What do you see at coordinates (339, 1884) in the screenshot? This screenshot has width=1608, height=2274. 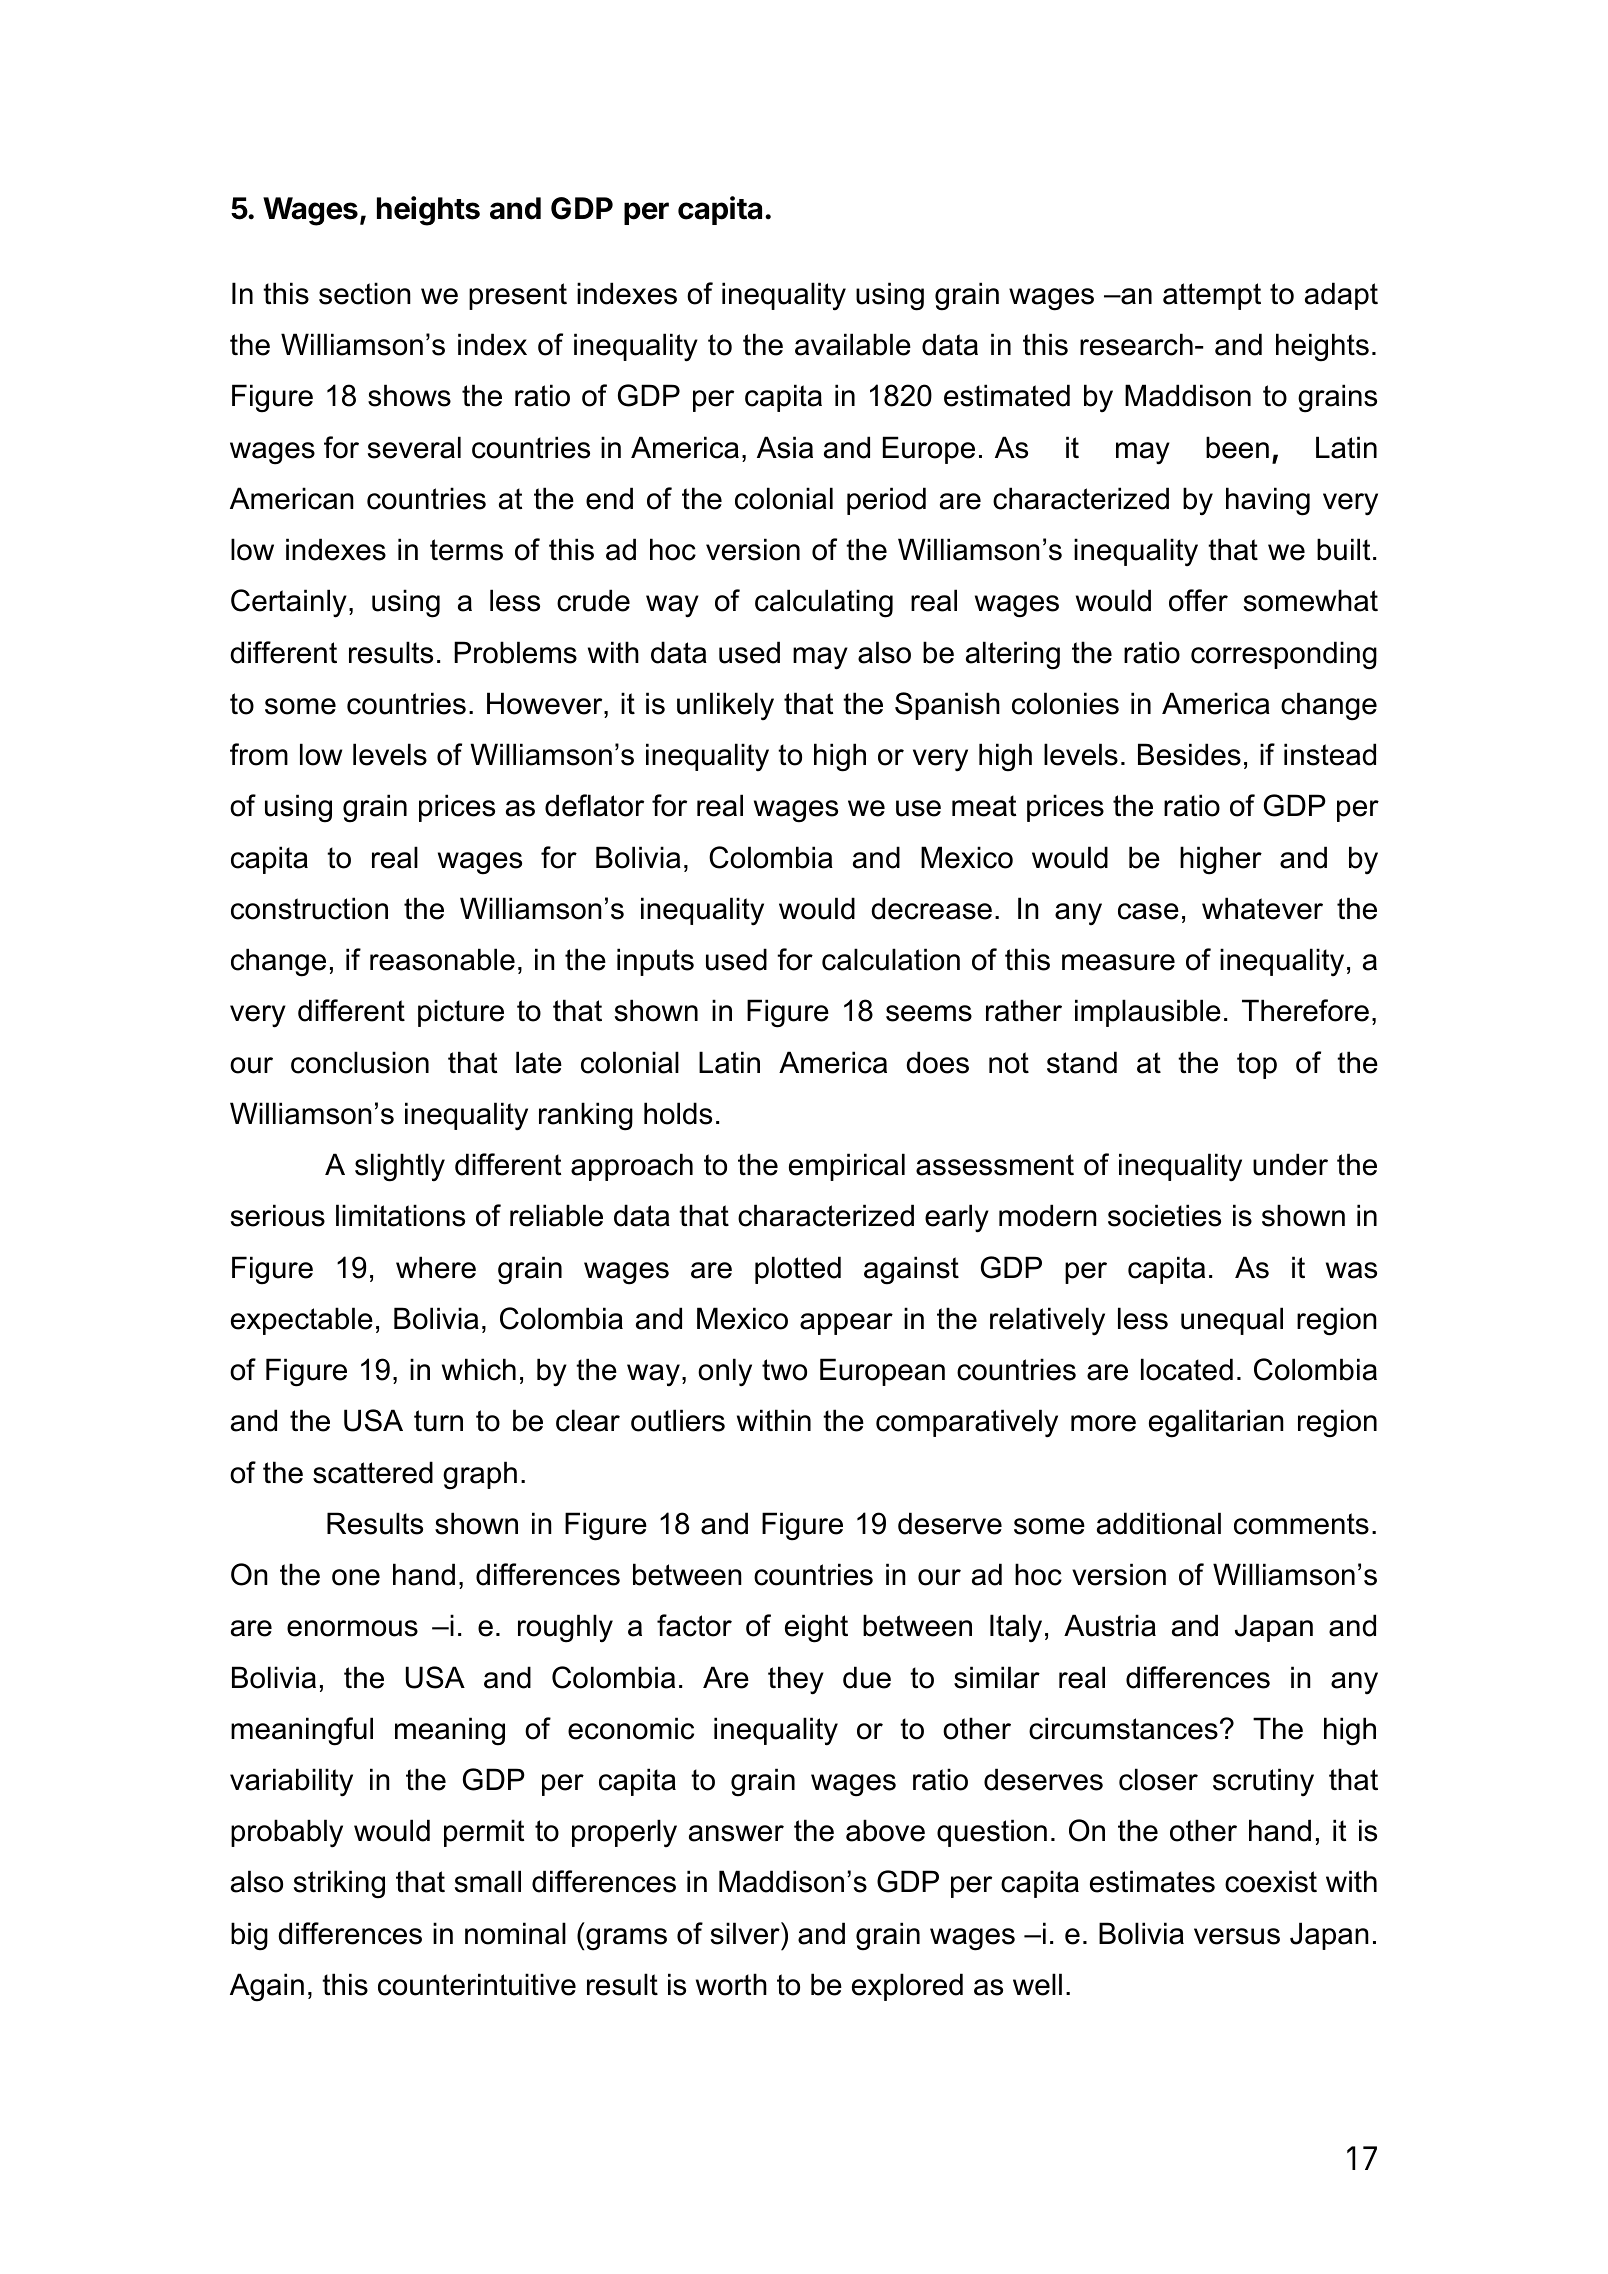 I see `striking` at bounding box center [339, 1884].
